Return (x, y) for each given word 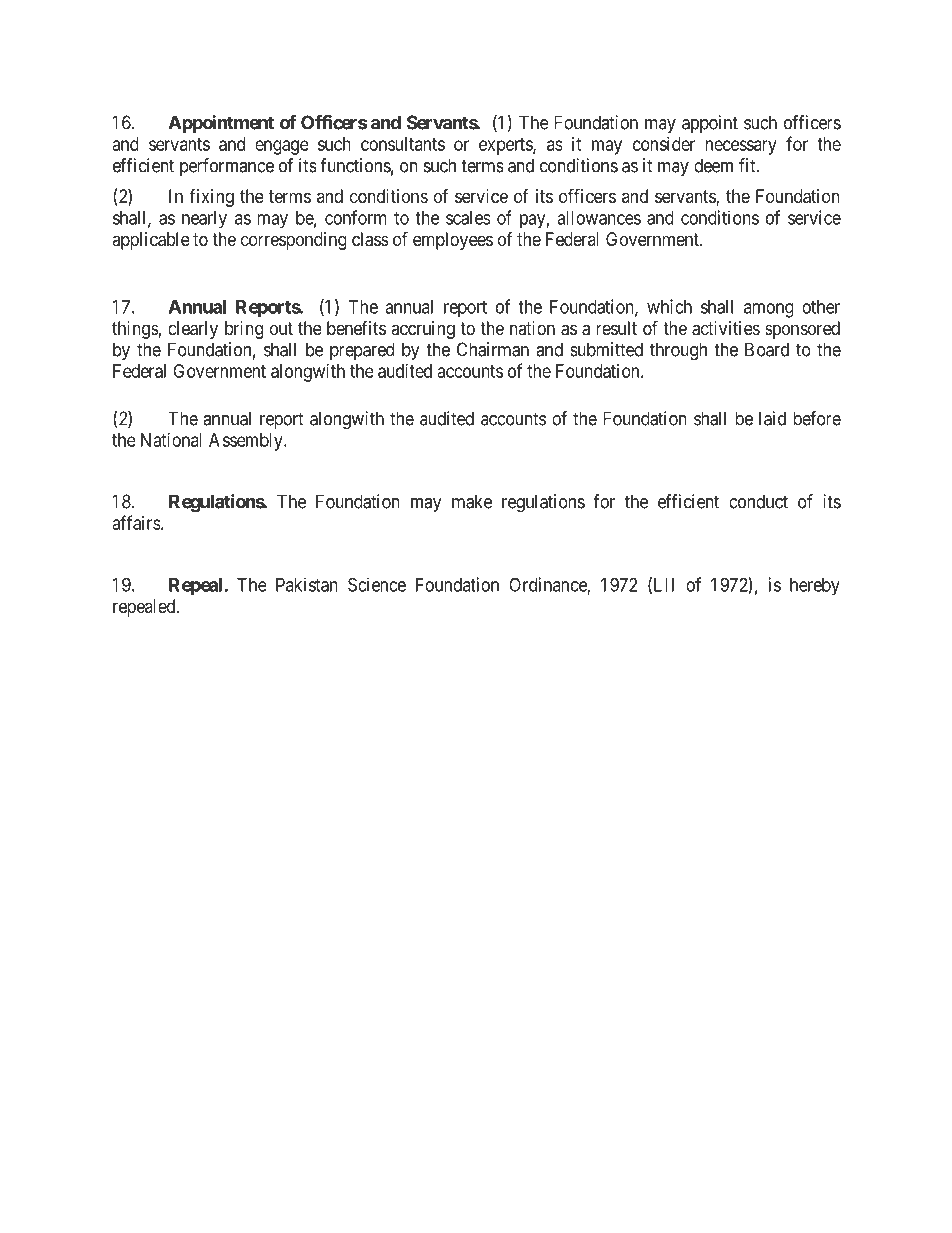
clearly (193, 330)
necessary (741, 147)
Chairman (493, 349)
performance (227, 167)
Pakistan (307, 584)
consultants (403, 144)
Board (767, 349)
